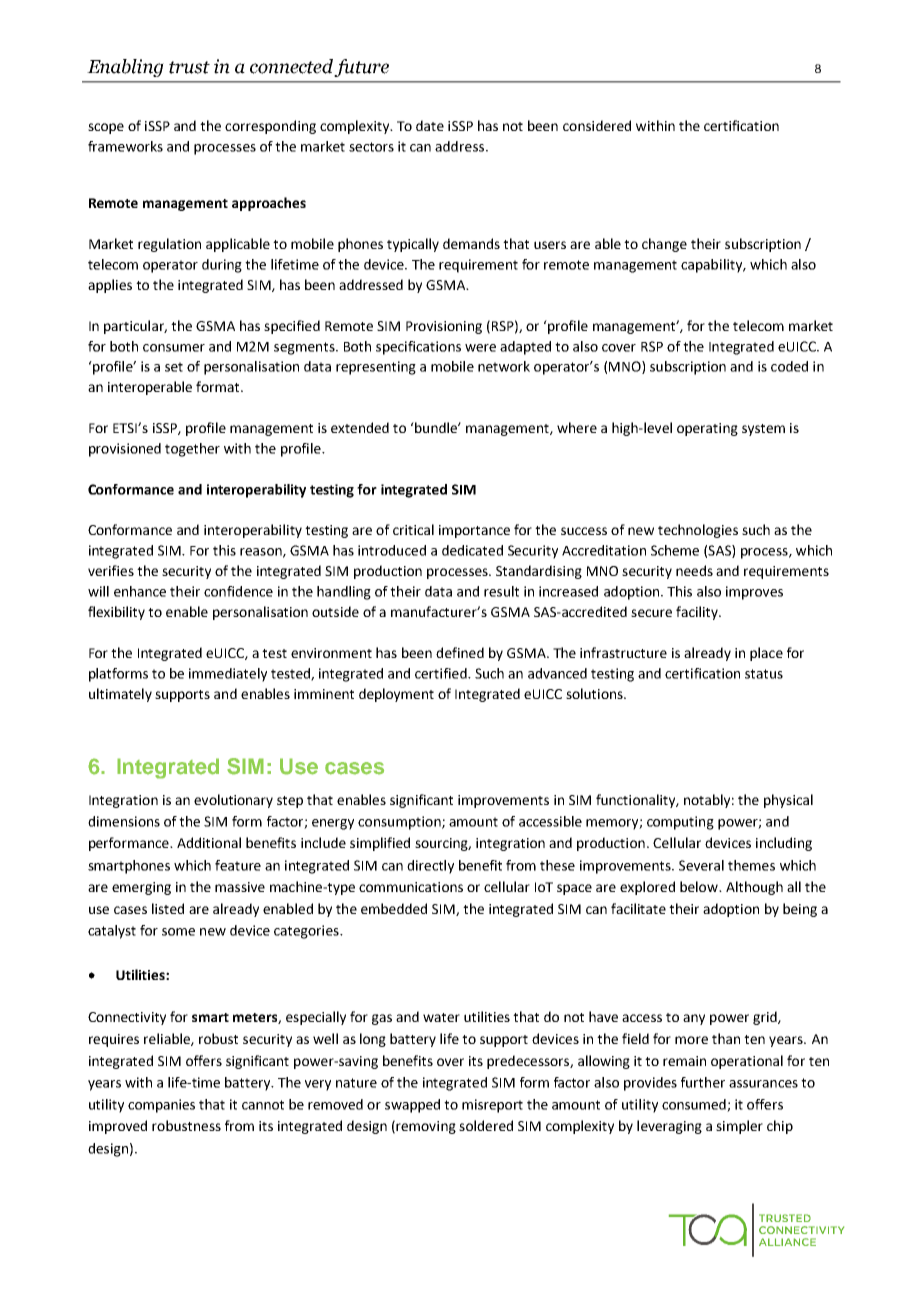  Describe the element at coordinates (161, 1106) in the page. I see `companies` at that location.
